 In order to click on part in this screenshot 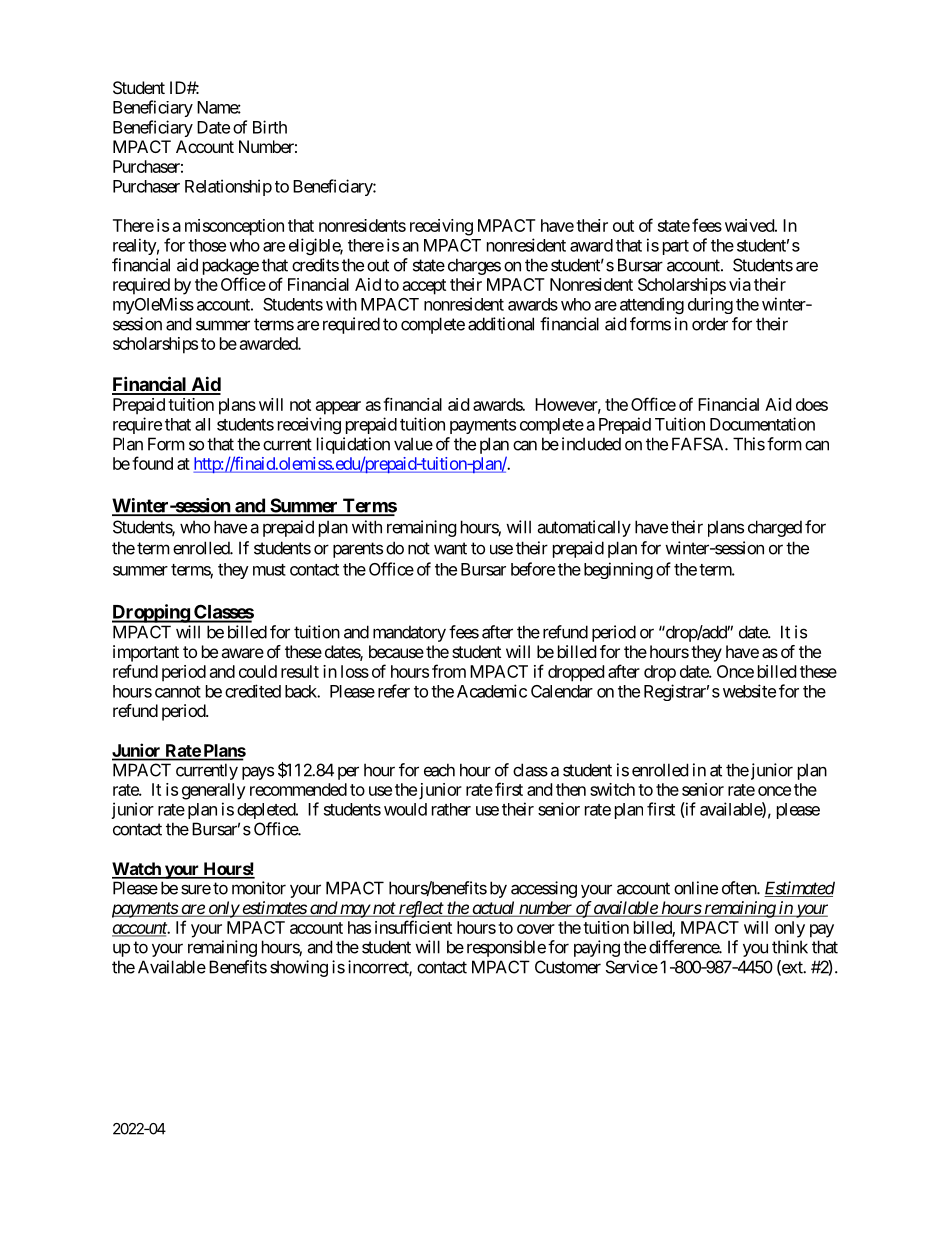, I will do `click(676, 247)`.
